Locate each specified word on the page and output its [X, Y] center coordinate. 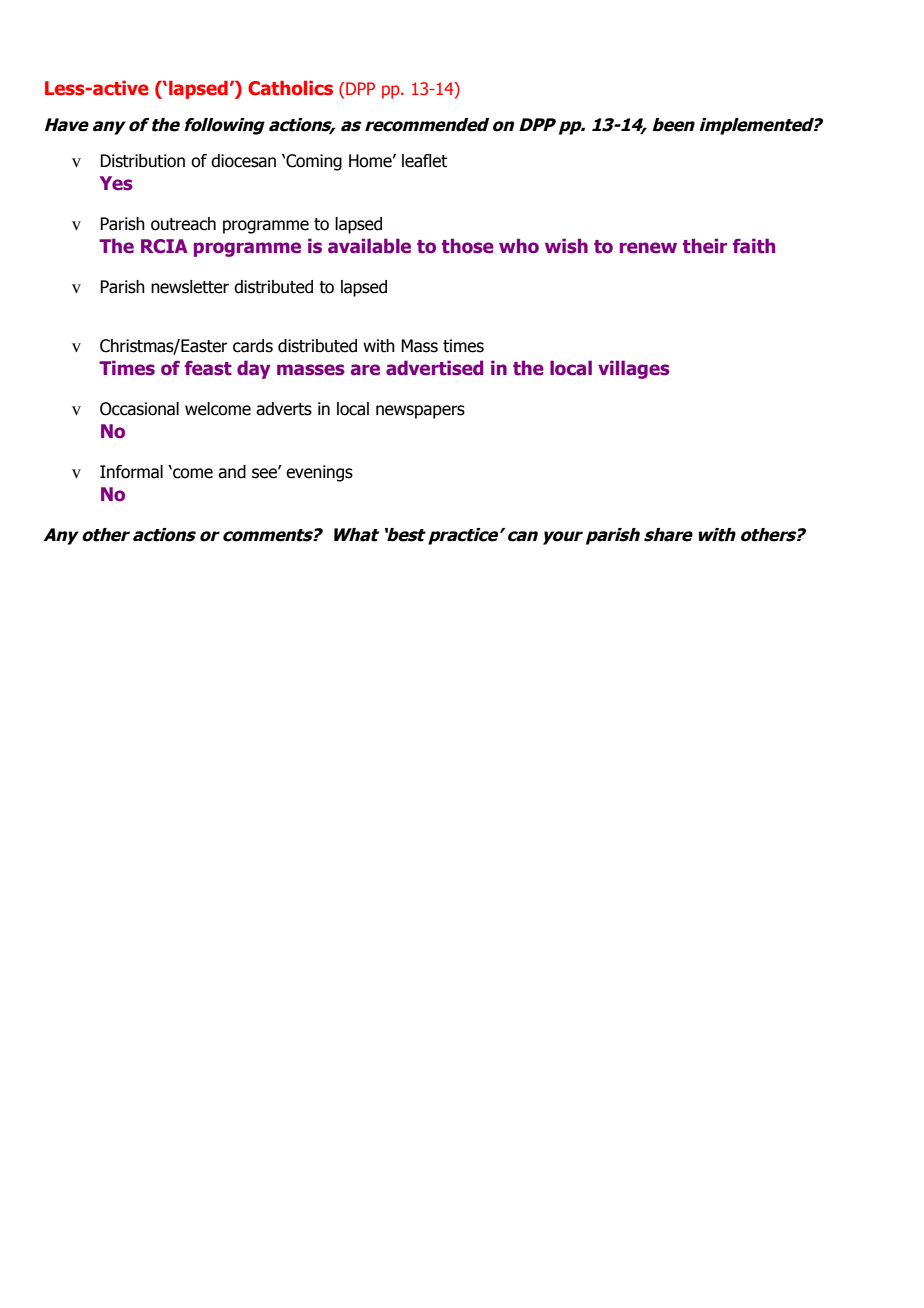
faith [754, 246]
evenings [319, 473]
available [369, 246]
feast [208, 368]
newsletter [190, 287]
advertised [434, 368]
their [705, 246]
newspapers [420, 412]
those [468, 246]
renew [648, 248]
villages [634, 369]
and [232, 472]
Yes [116, 183]
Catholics [290, 88]
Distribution [142, 161]
